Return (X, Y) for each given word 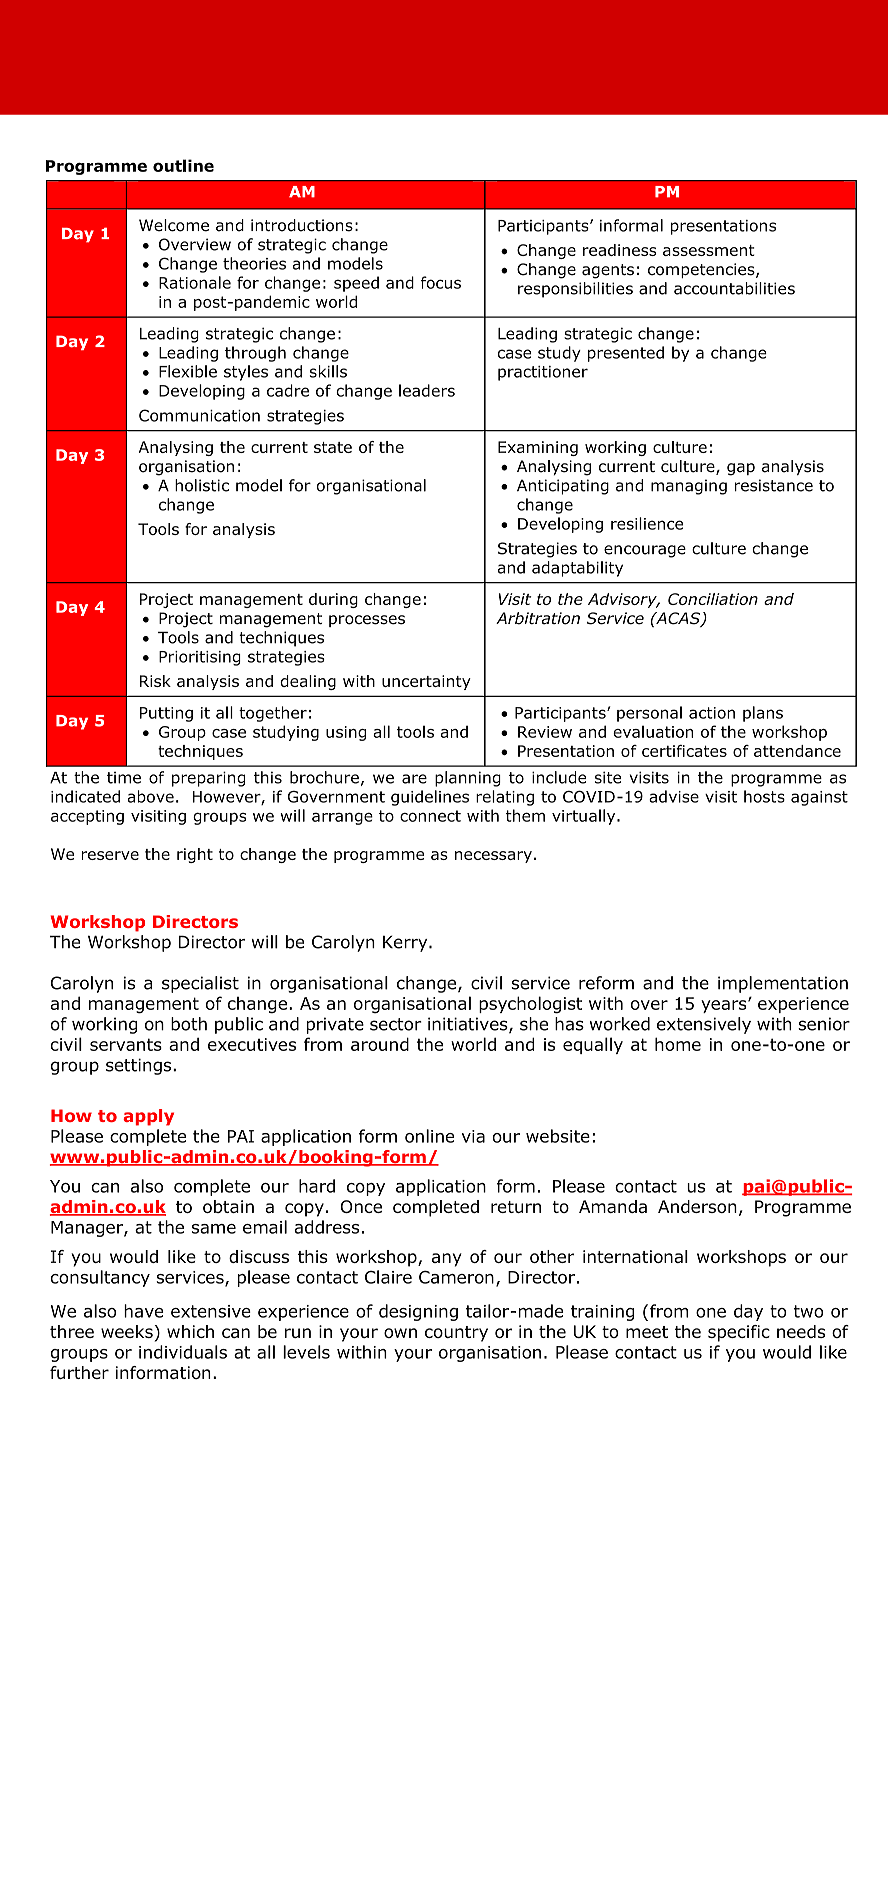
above (151, 796)
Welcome (174, 225)
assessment (709, 250)
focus (441, 282)
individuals (183, 1352)
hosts (764, 796)
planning (468, 779)
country (456, 1334)
